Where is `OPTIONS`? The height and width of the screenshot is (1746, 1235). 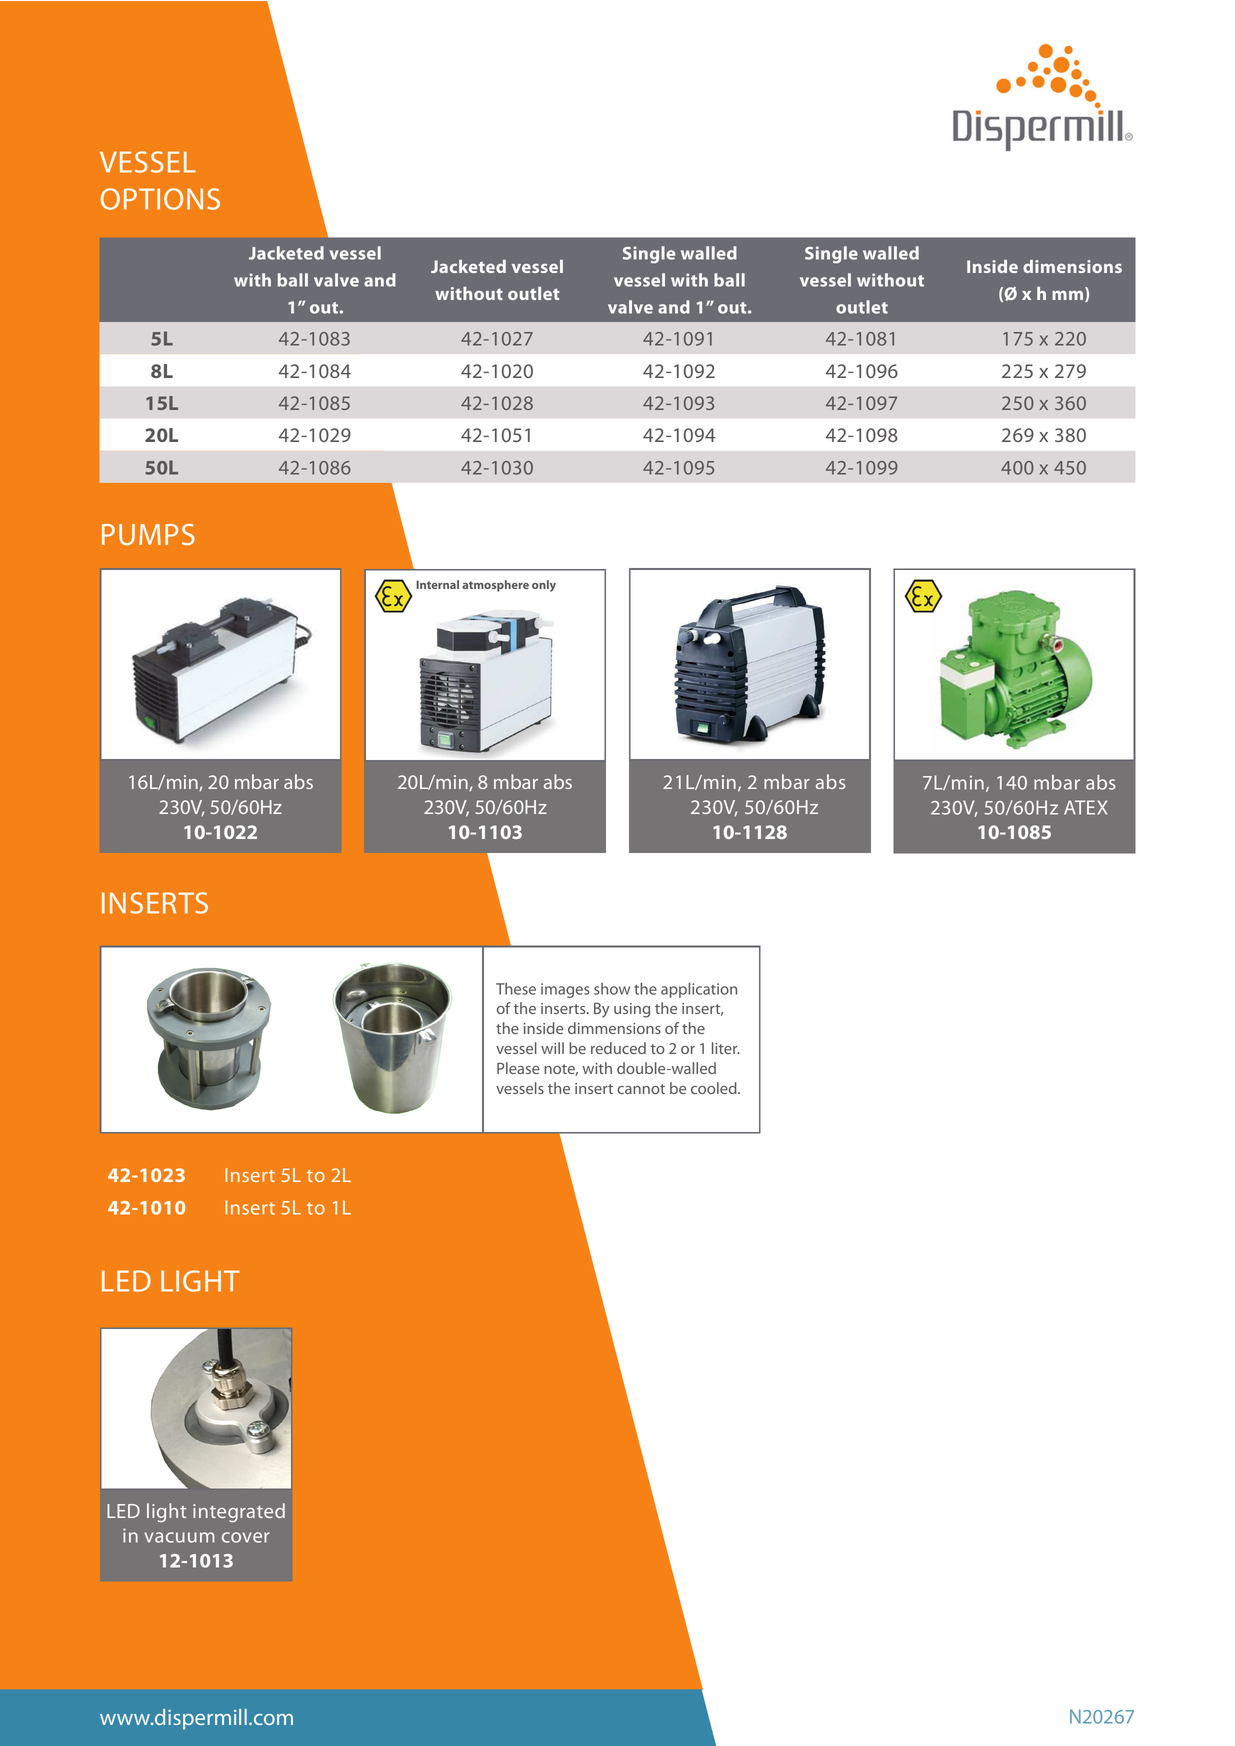 OPTIONS is located at coordinates (160, 199).
